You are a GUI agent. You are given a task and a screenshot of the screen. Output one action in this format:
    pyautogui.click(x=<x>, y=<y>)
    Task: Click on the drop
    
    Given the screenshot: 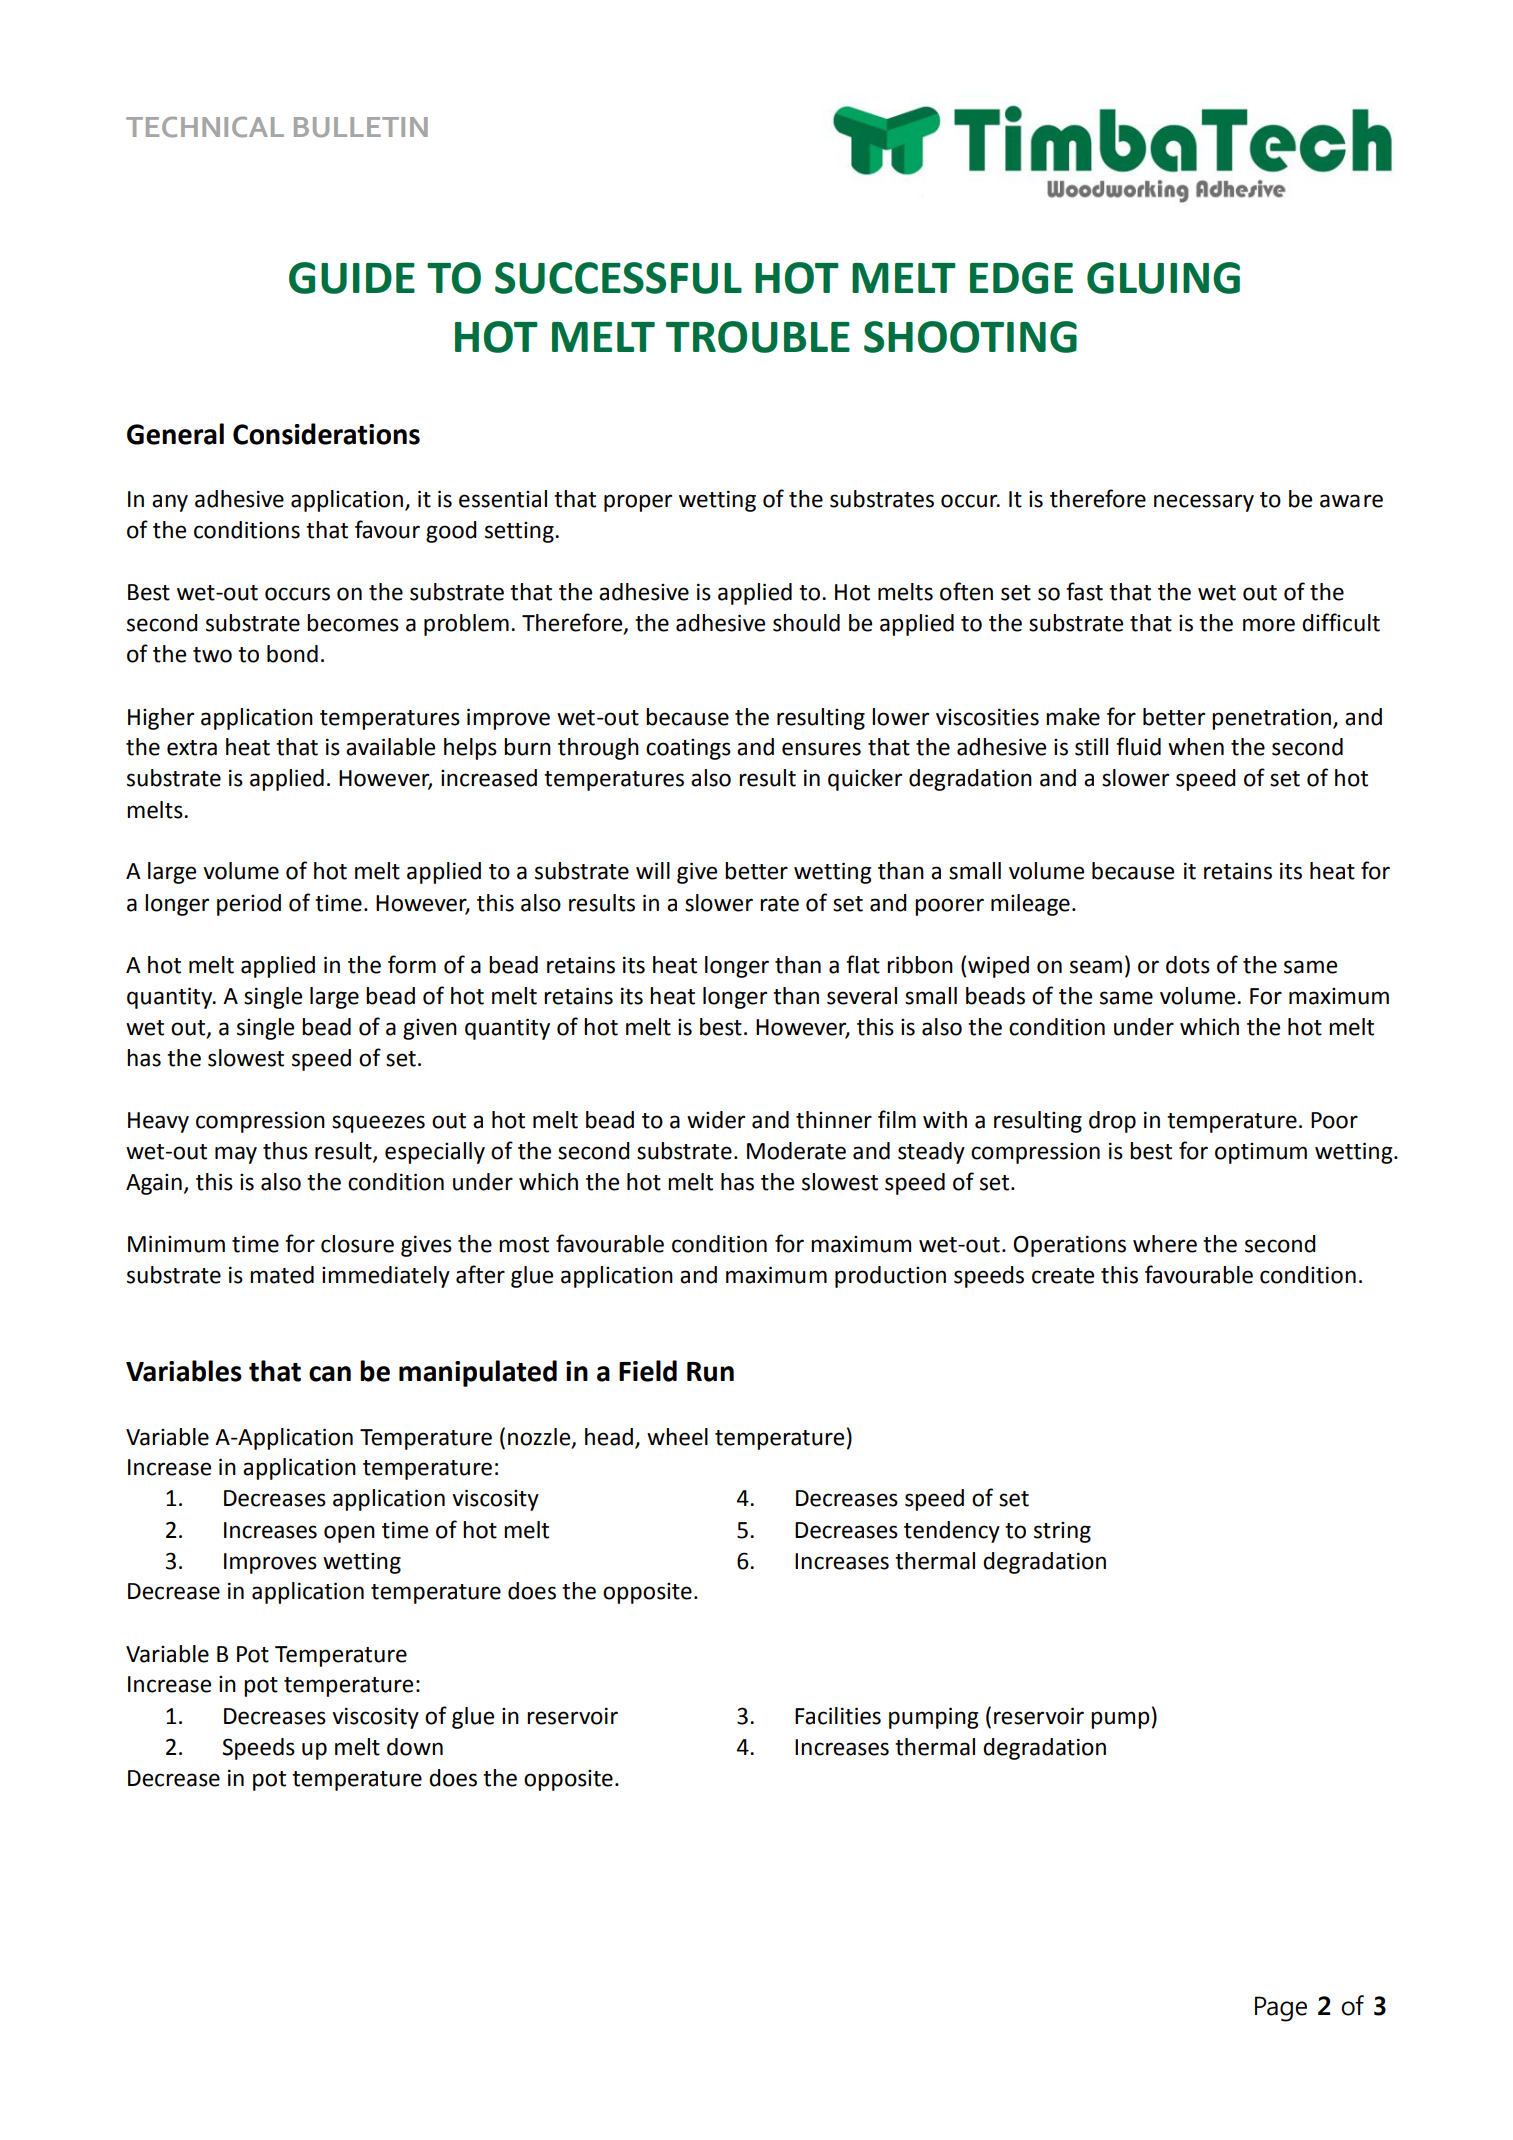 What is the action you would take?
    pyautogui.click(x=1112, y=1122)
